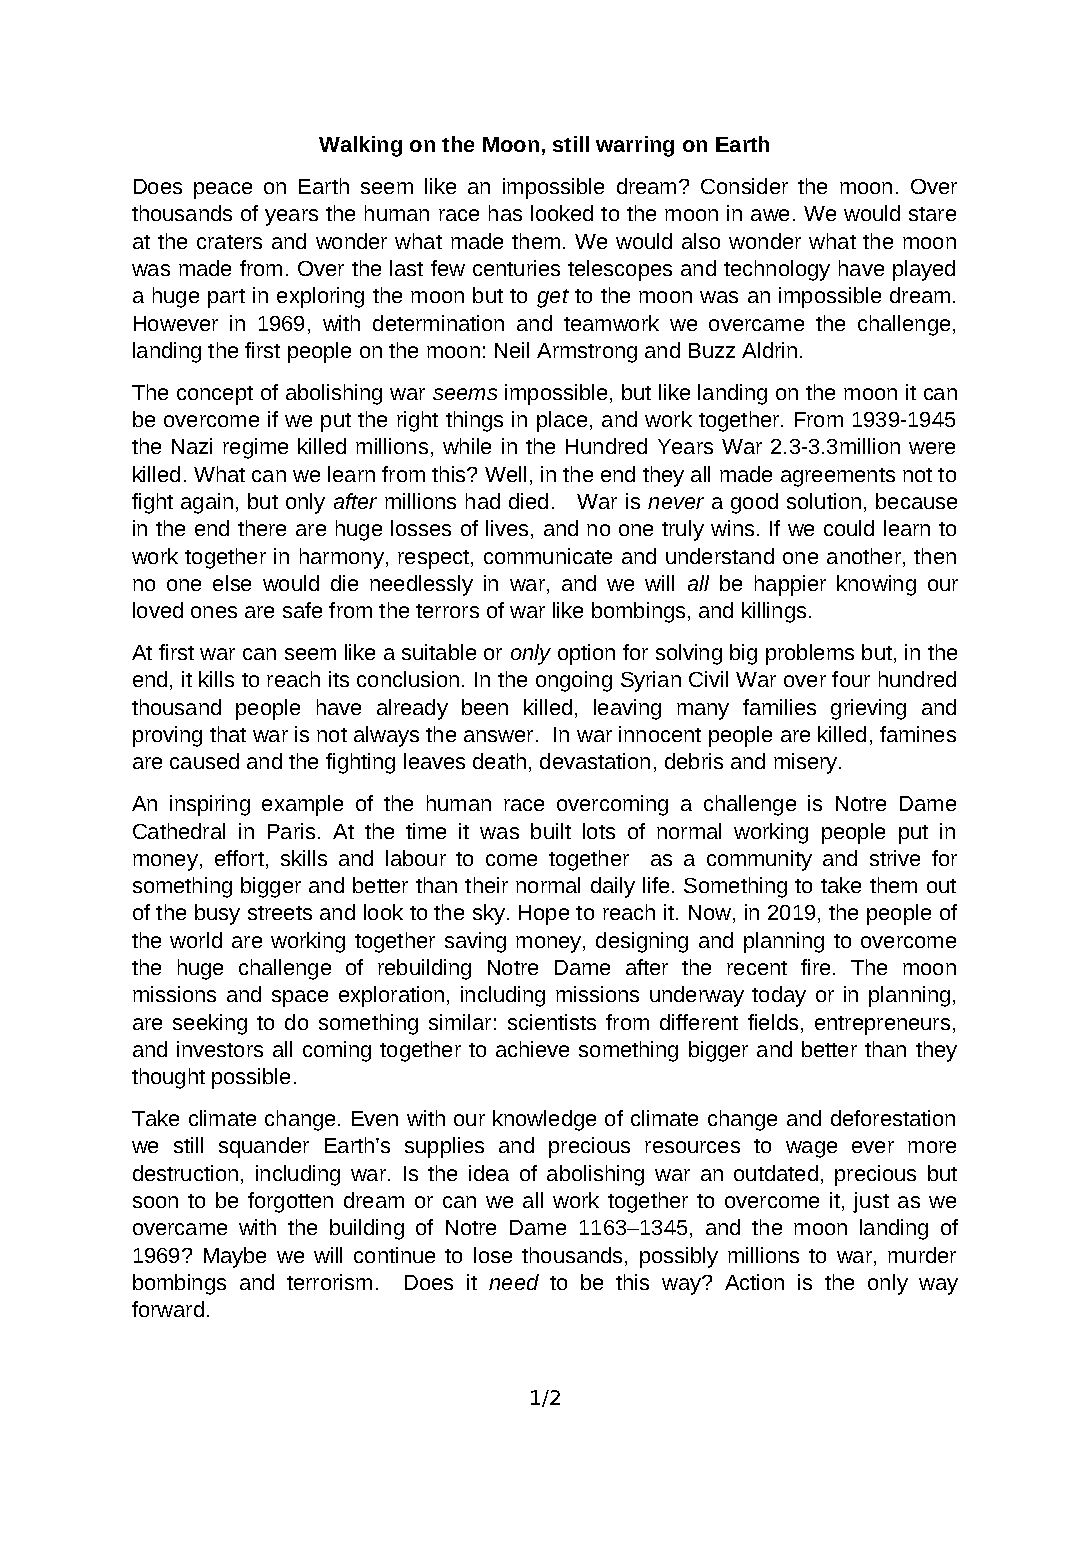 The height and width of the document is (1542, 1091). Describe the element at coordinates (493, 1255) in the document. I see `lose` at that location.
